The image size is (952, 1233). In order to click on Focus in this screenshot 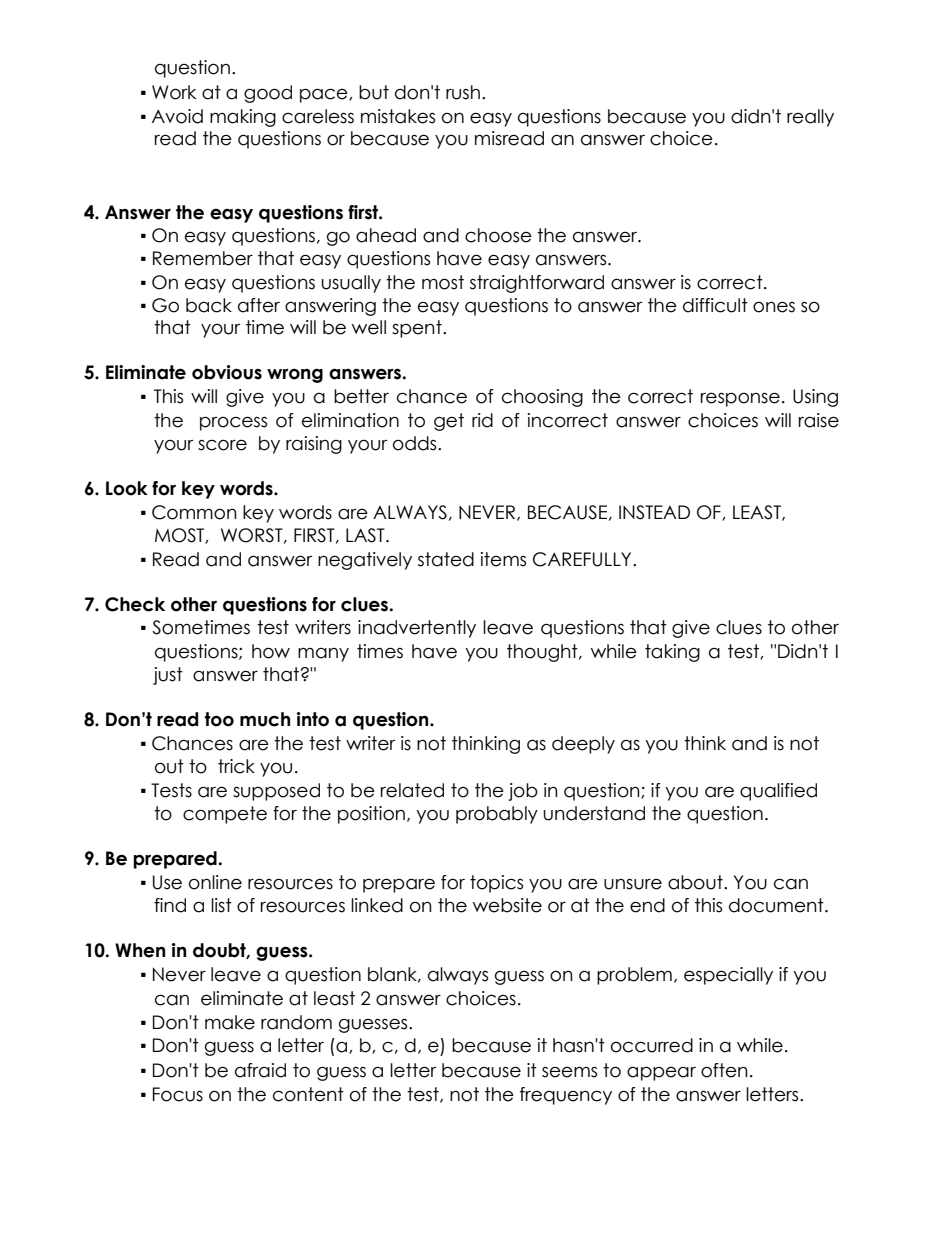, I will do `click(178, 1094)`.
